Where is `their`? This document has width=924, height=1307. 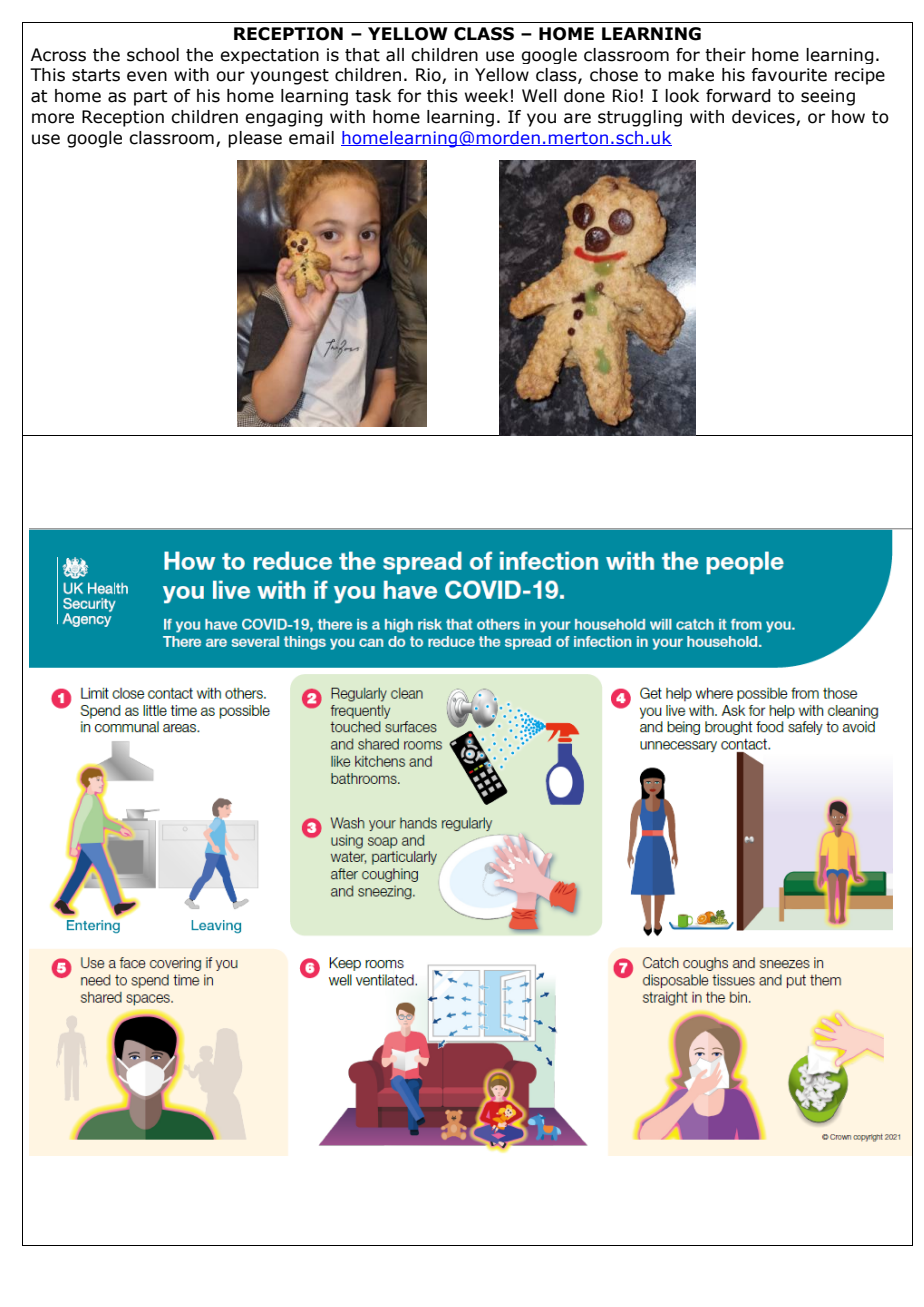
their is located at coordinates (725, 55).
